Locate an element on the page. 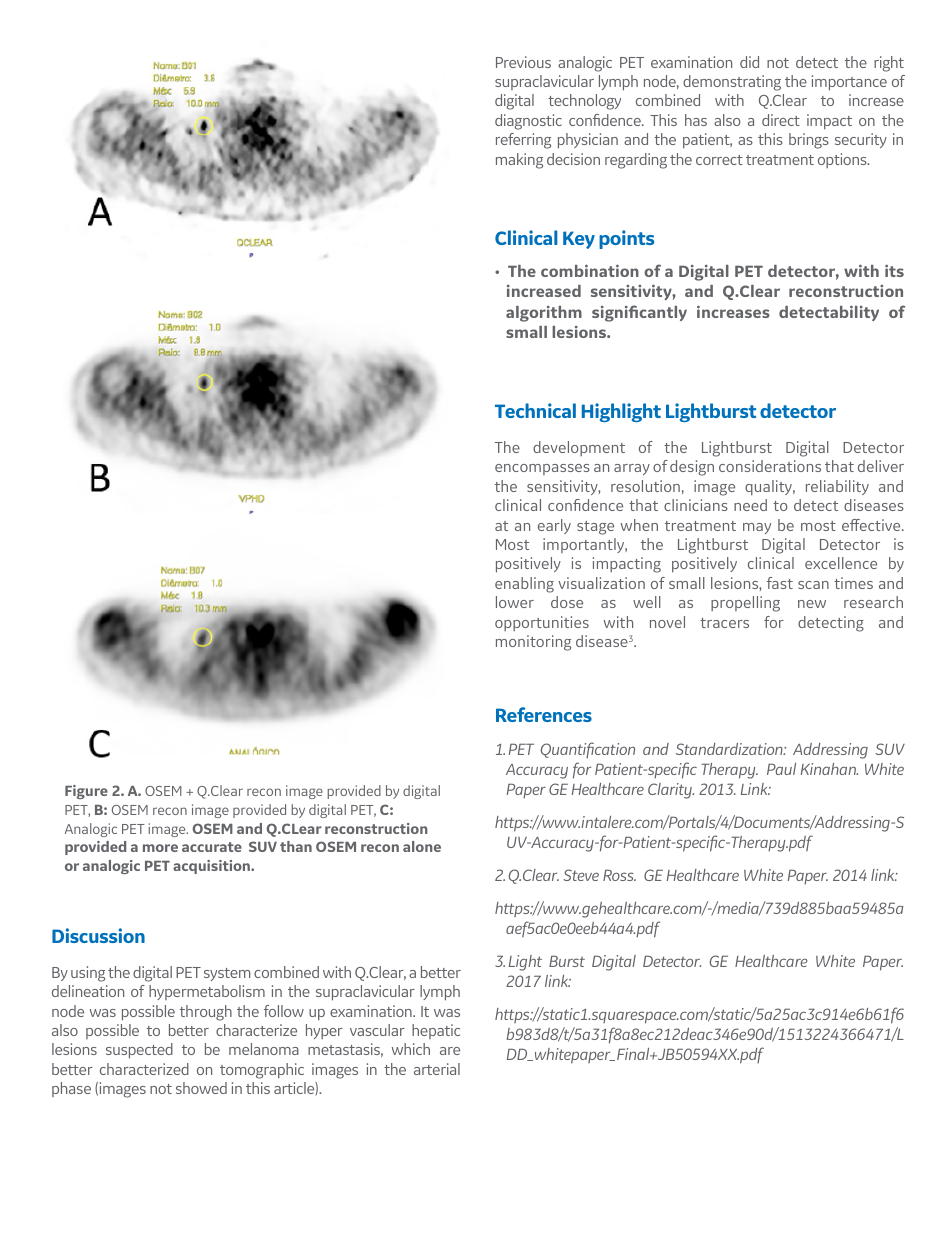 This document has width=952, height=1233. tracers is located at coordinates (724, 623).
